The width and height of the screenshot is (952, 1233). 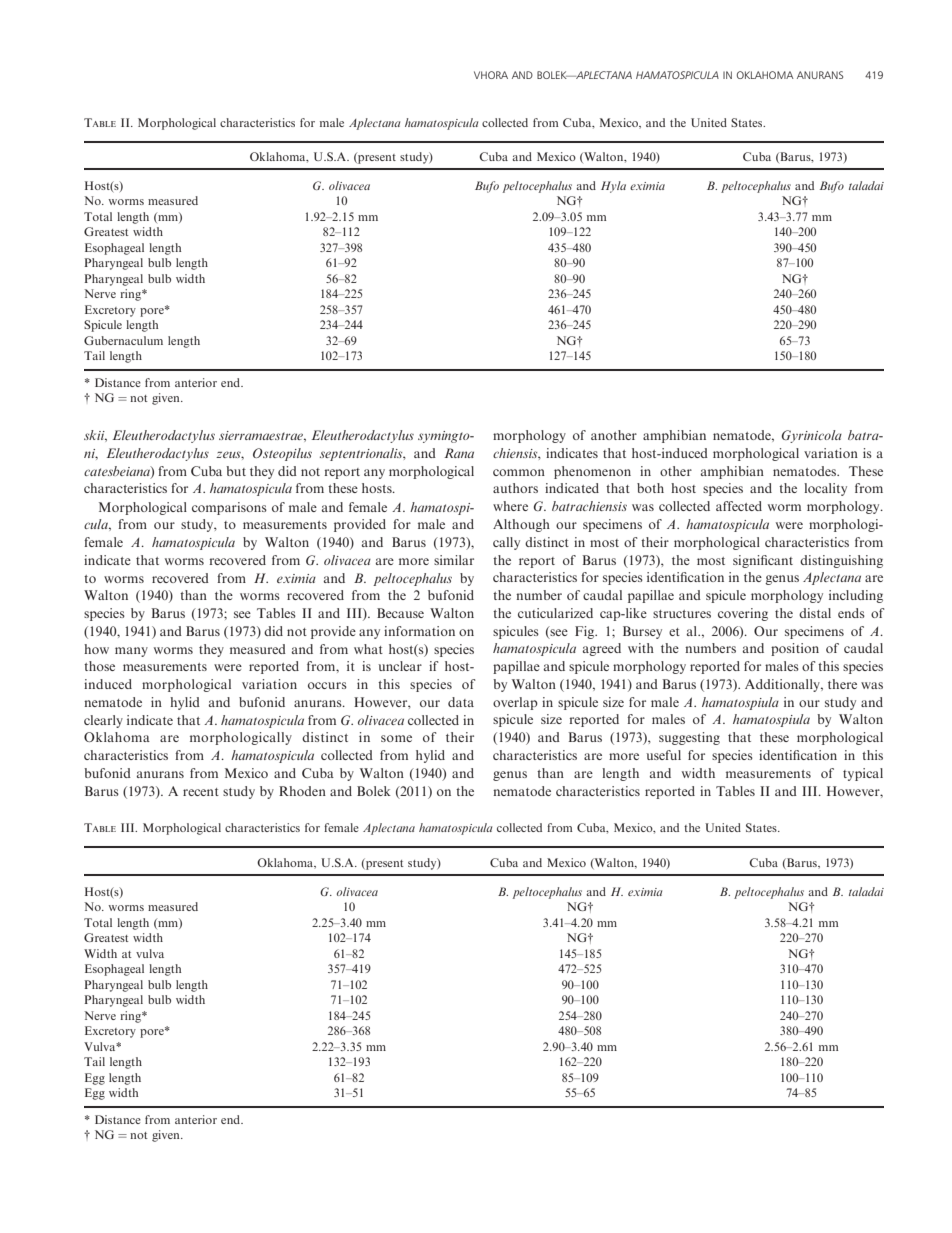 I want to click on some, so click(x=396, y=738).
